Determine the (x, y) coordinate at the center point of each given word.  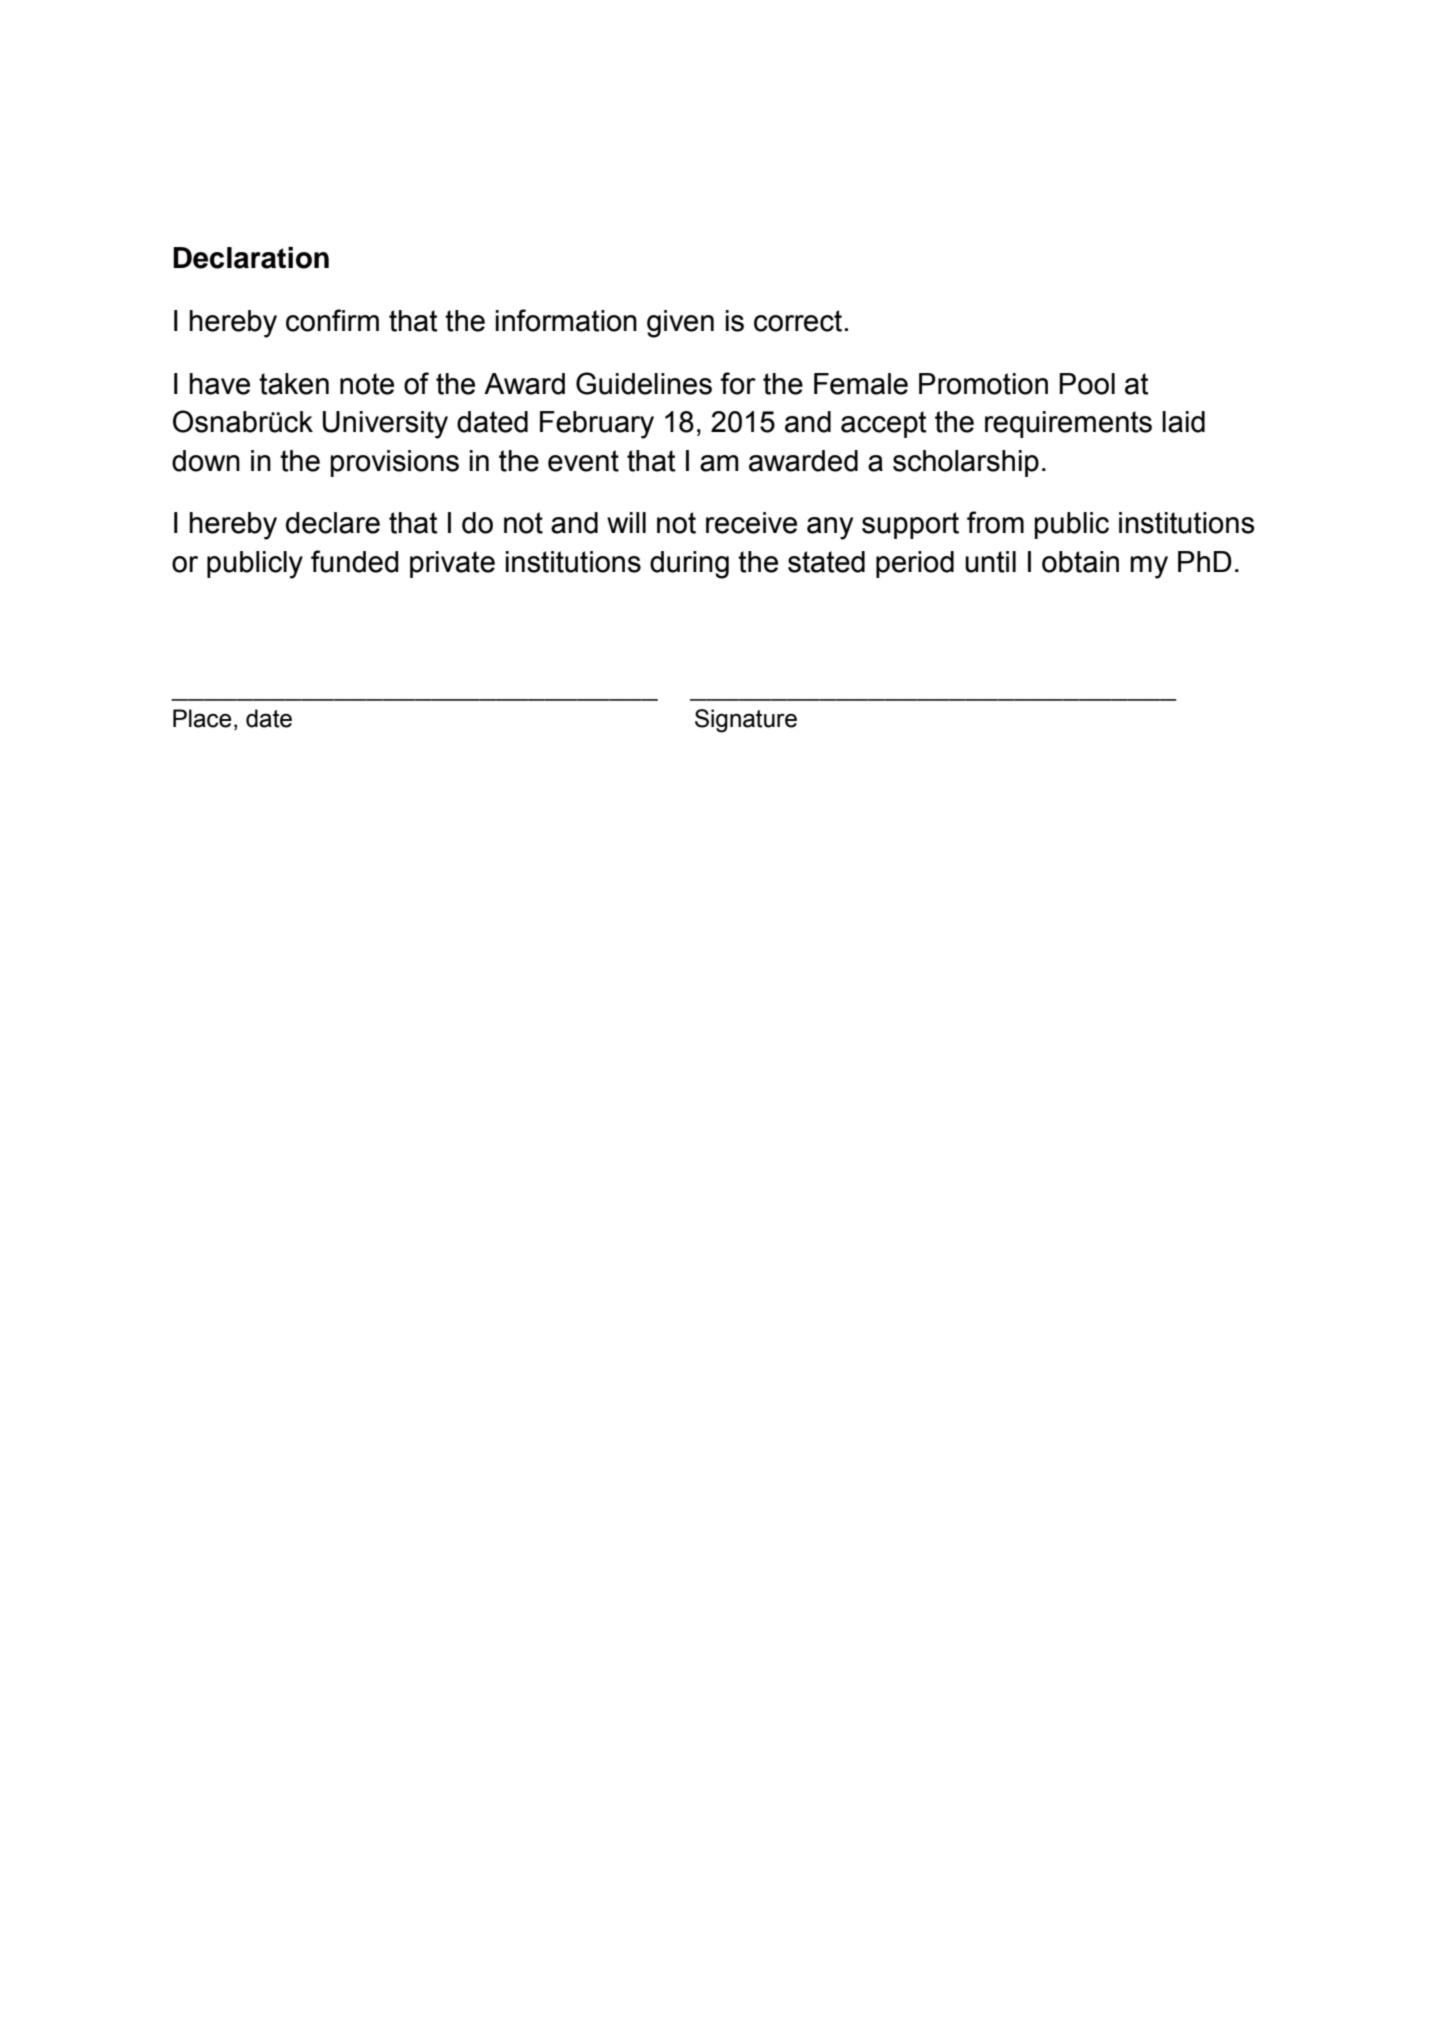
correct (798, 321)
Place (202, 718)
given (680, 324)
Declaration (251, 258)
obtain (1080, 562)
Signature (746, 721)
